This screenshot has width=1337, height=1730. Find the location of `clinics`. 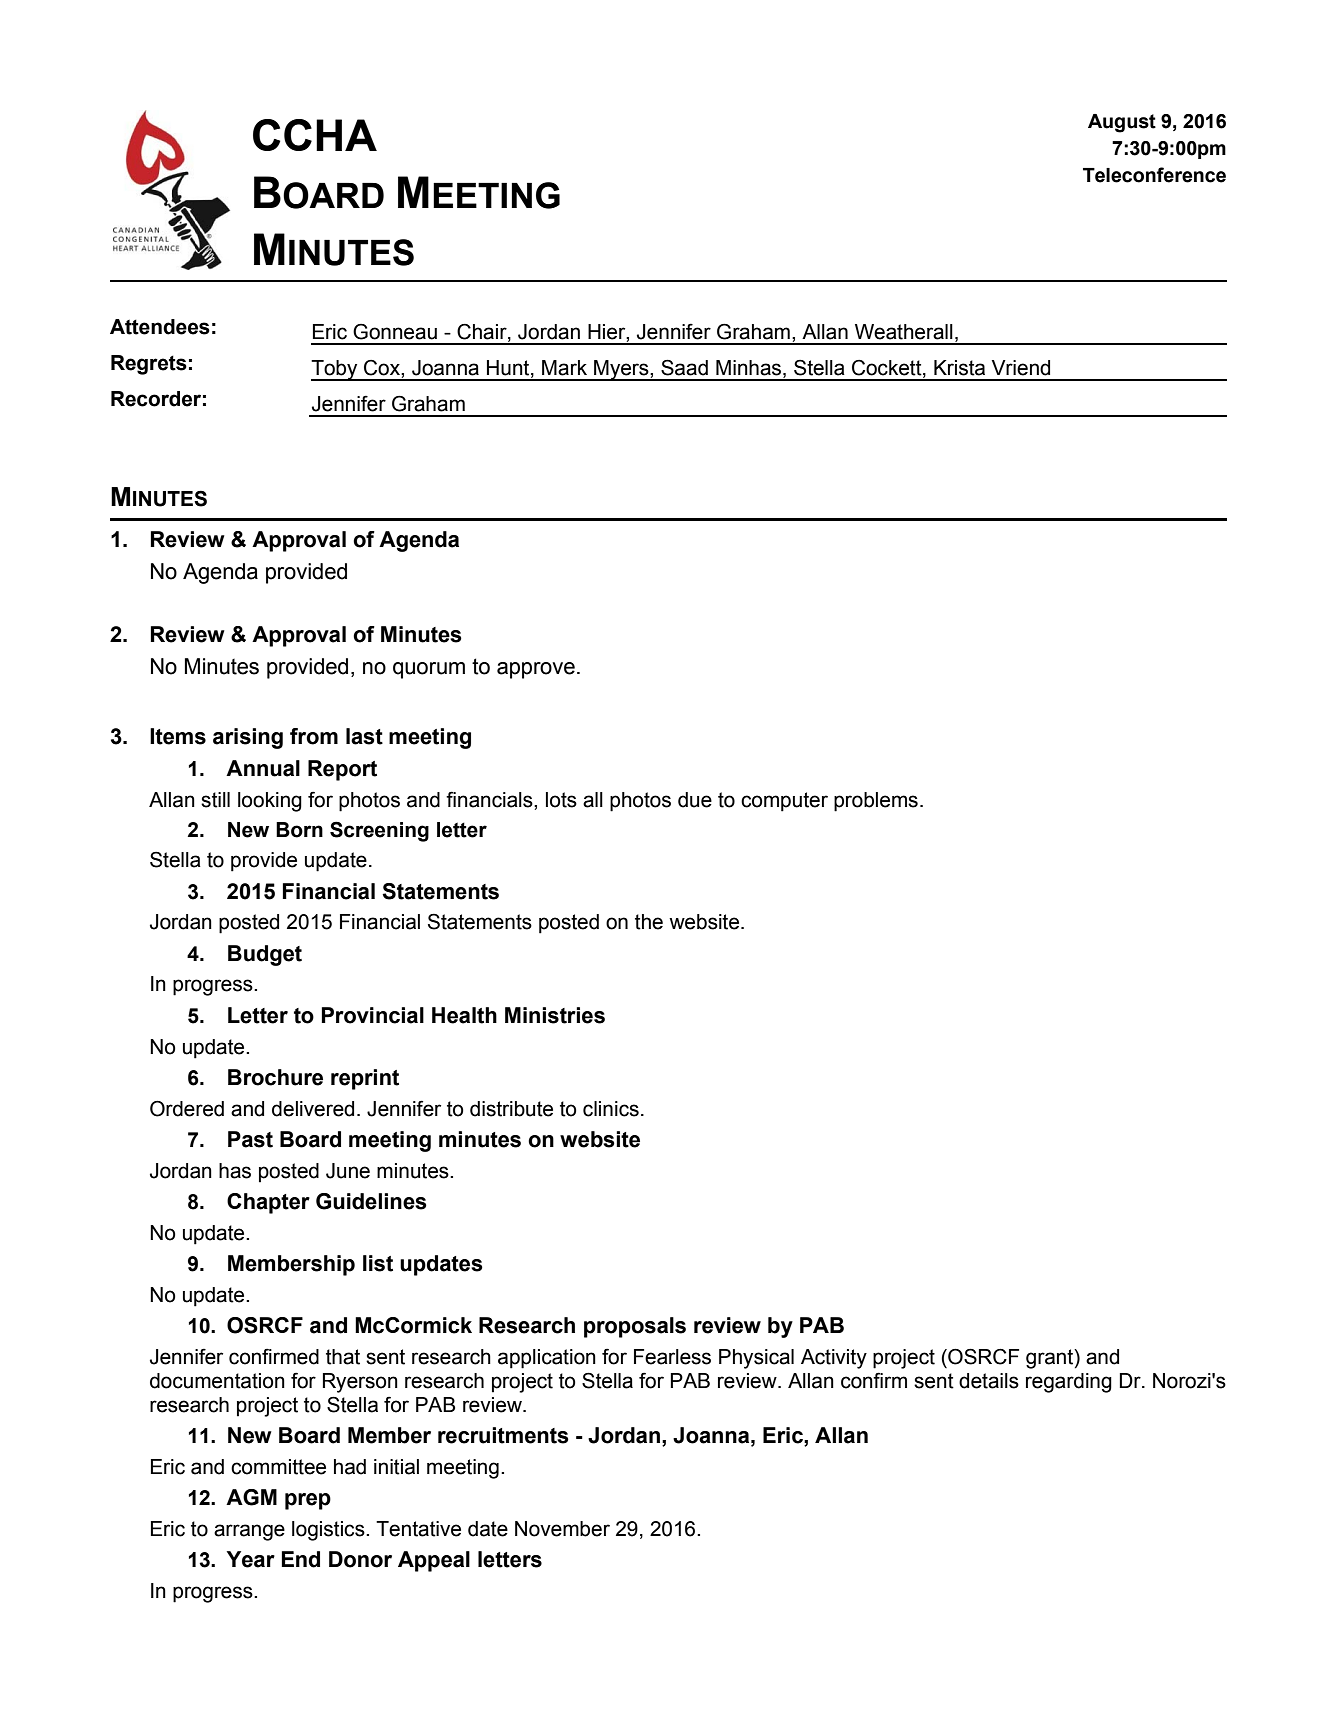

clinics is located at coordinates (611, 1109).
